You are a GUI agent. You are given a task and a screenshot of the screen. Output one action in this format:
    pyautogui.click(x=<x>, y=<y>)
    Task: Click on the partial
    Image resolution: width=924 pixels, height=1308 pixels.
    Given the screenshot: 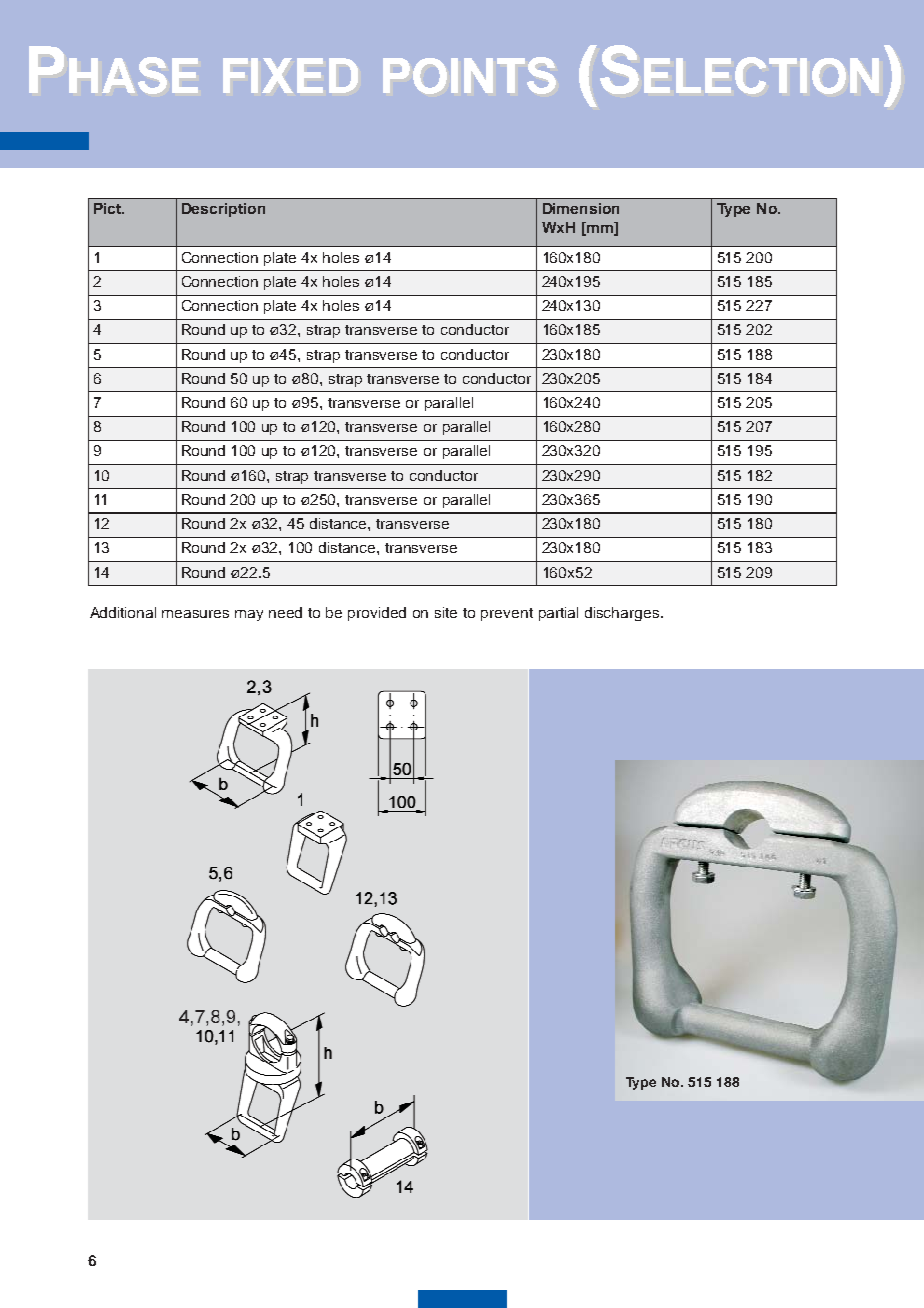 What is the action you would take?
    pyautogui.click(x=558, y=614)
